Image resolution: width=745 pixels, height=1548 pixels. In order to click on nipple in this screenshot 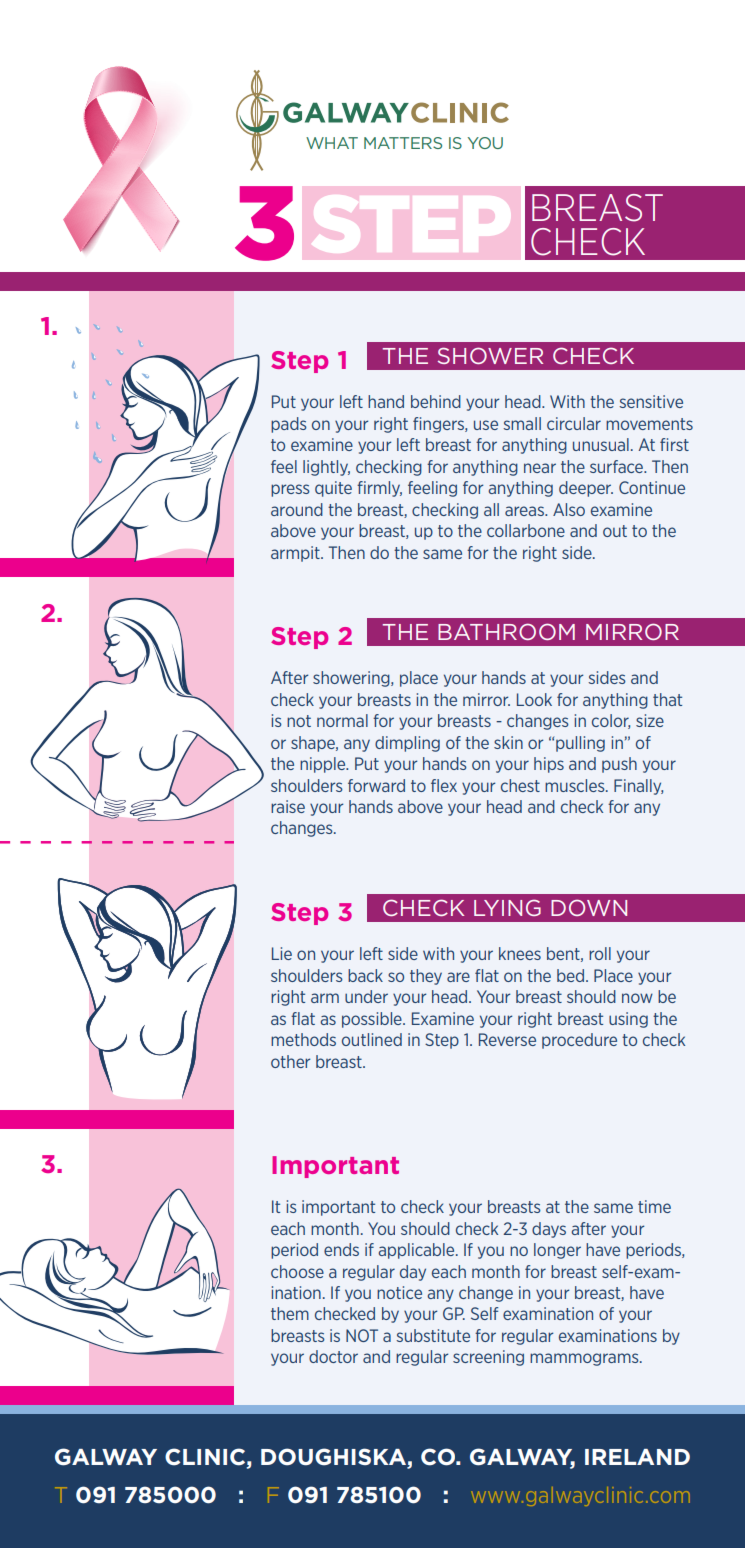, I will do `click(324, 765)`.
